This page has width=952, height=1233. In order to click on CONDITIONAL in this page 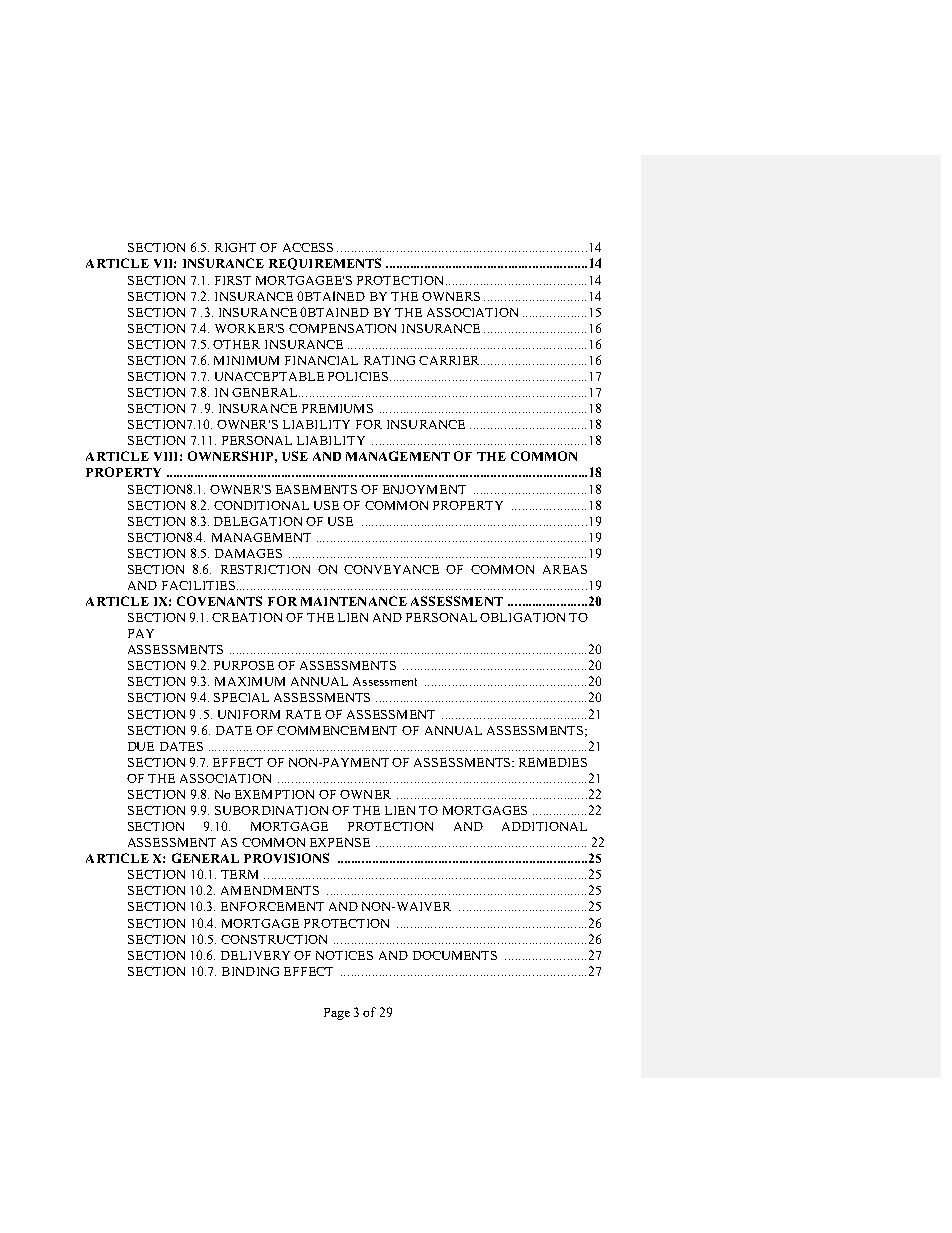, I will do `click(261, 505)`.
